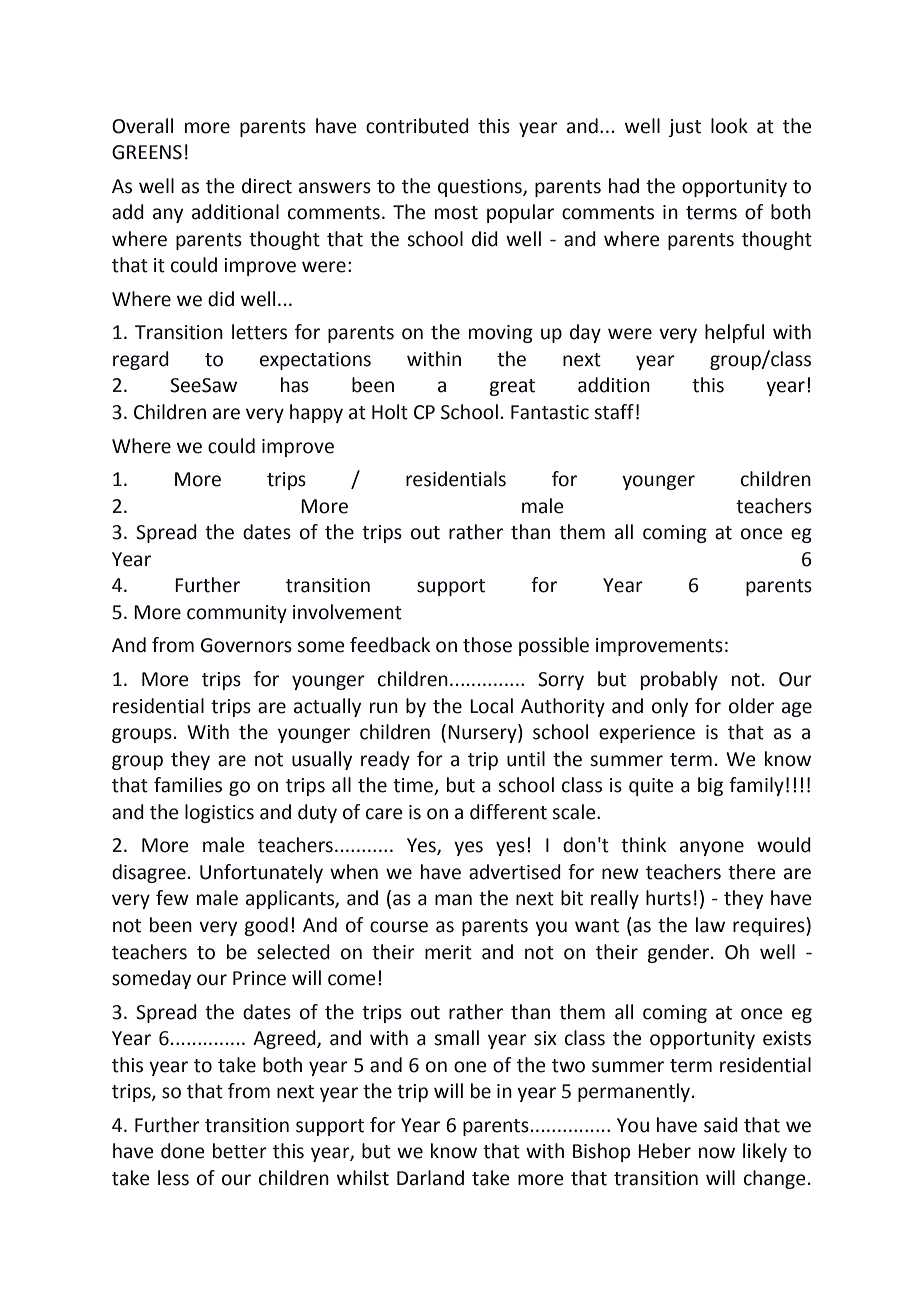 Image resolution: width=924 pixels, height=1308 pixels. Describe the element at coordinates (316, 413) in the screenshot. I see `happy` at that location.
